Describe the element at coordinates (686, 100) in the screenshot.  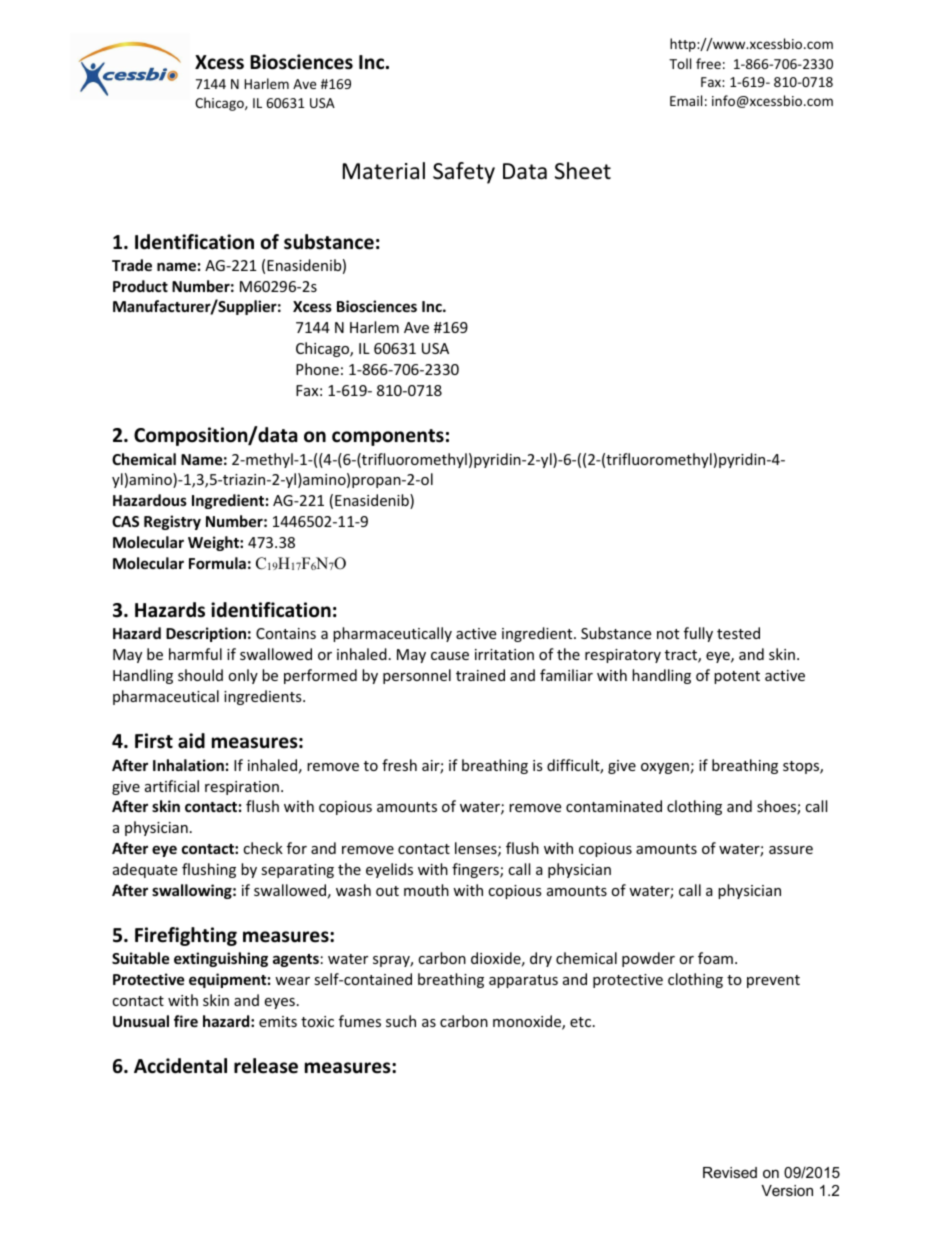
I see `Email` at that location.
